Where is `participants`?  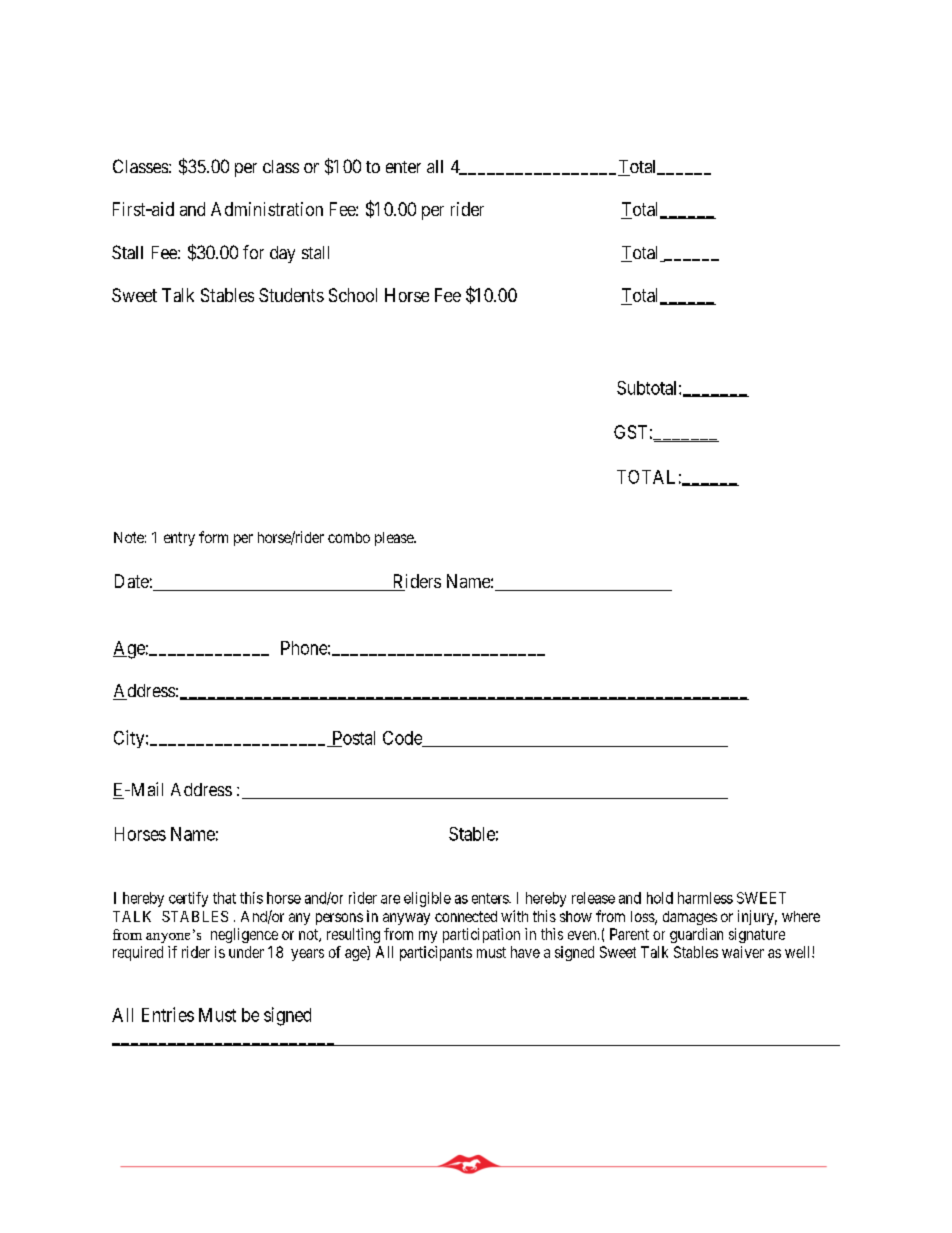
participants is located at coordinates (436, 953).
